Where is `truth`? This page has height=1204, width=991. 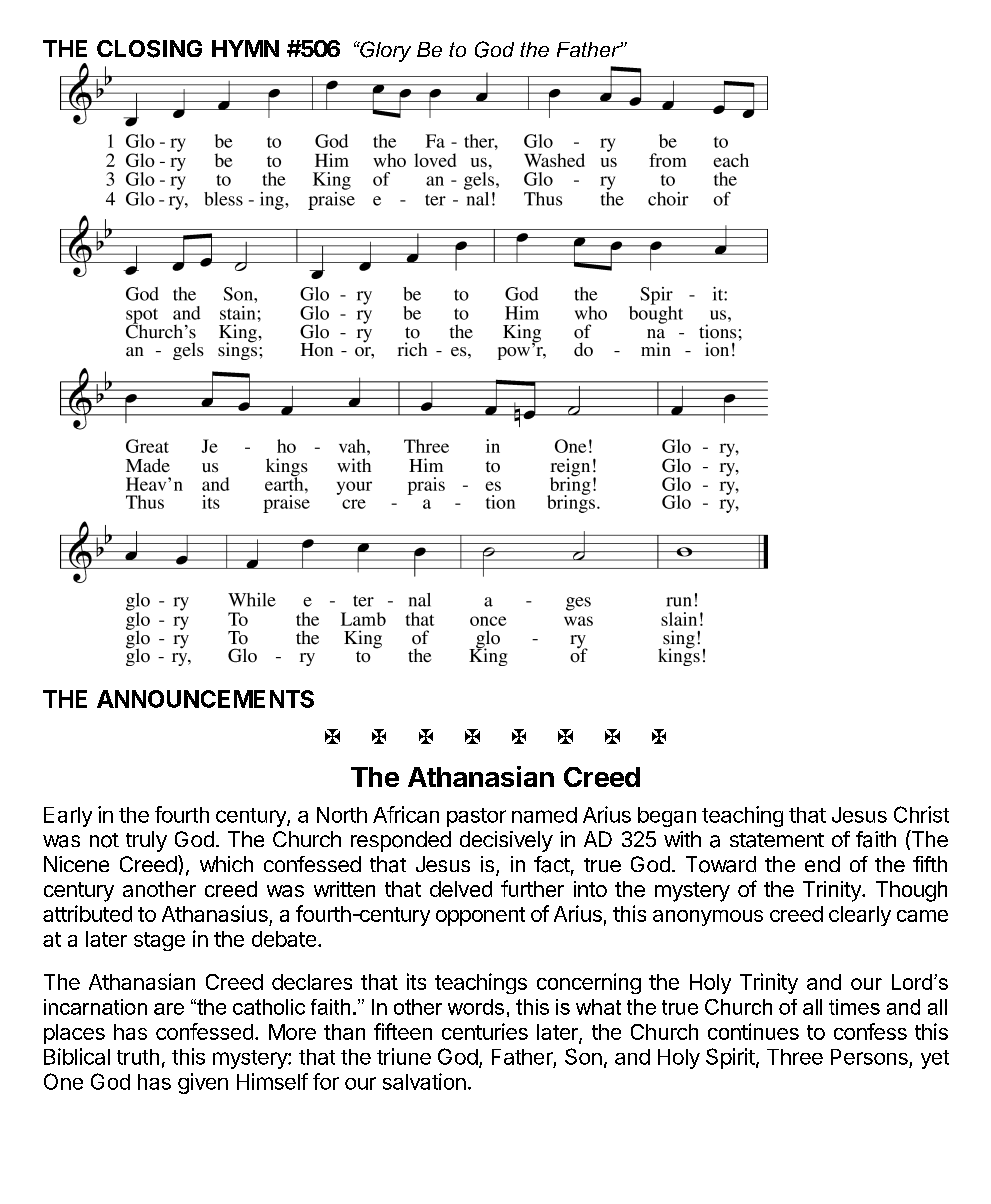 truth is located at coordinates (138, 1057).
